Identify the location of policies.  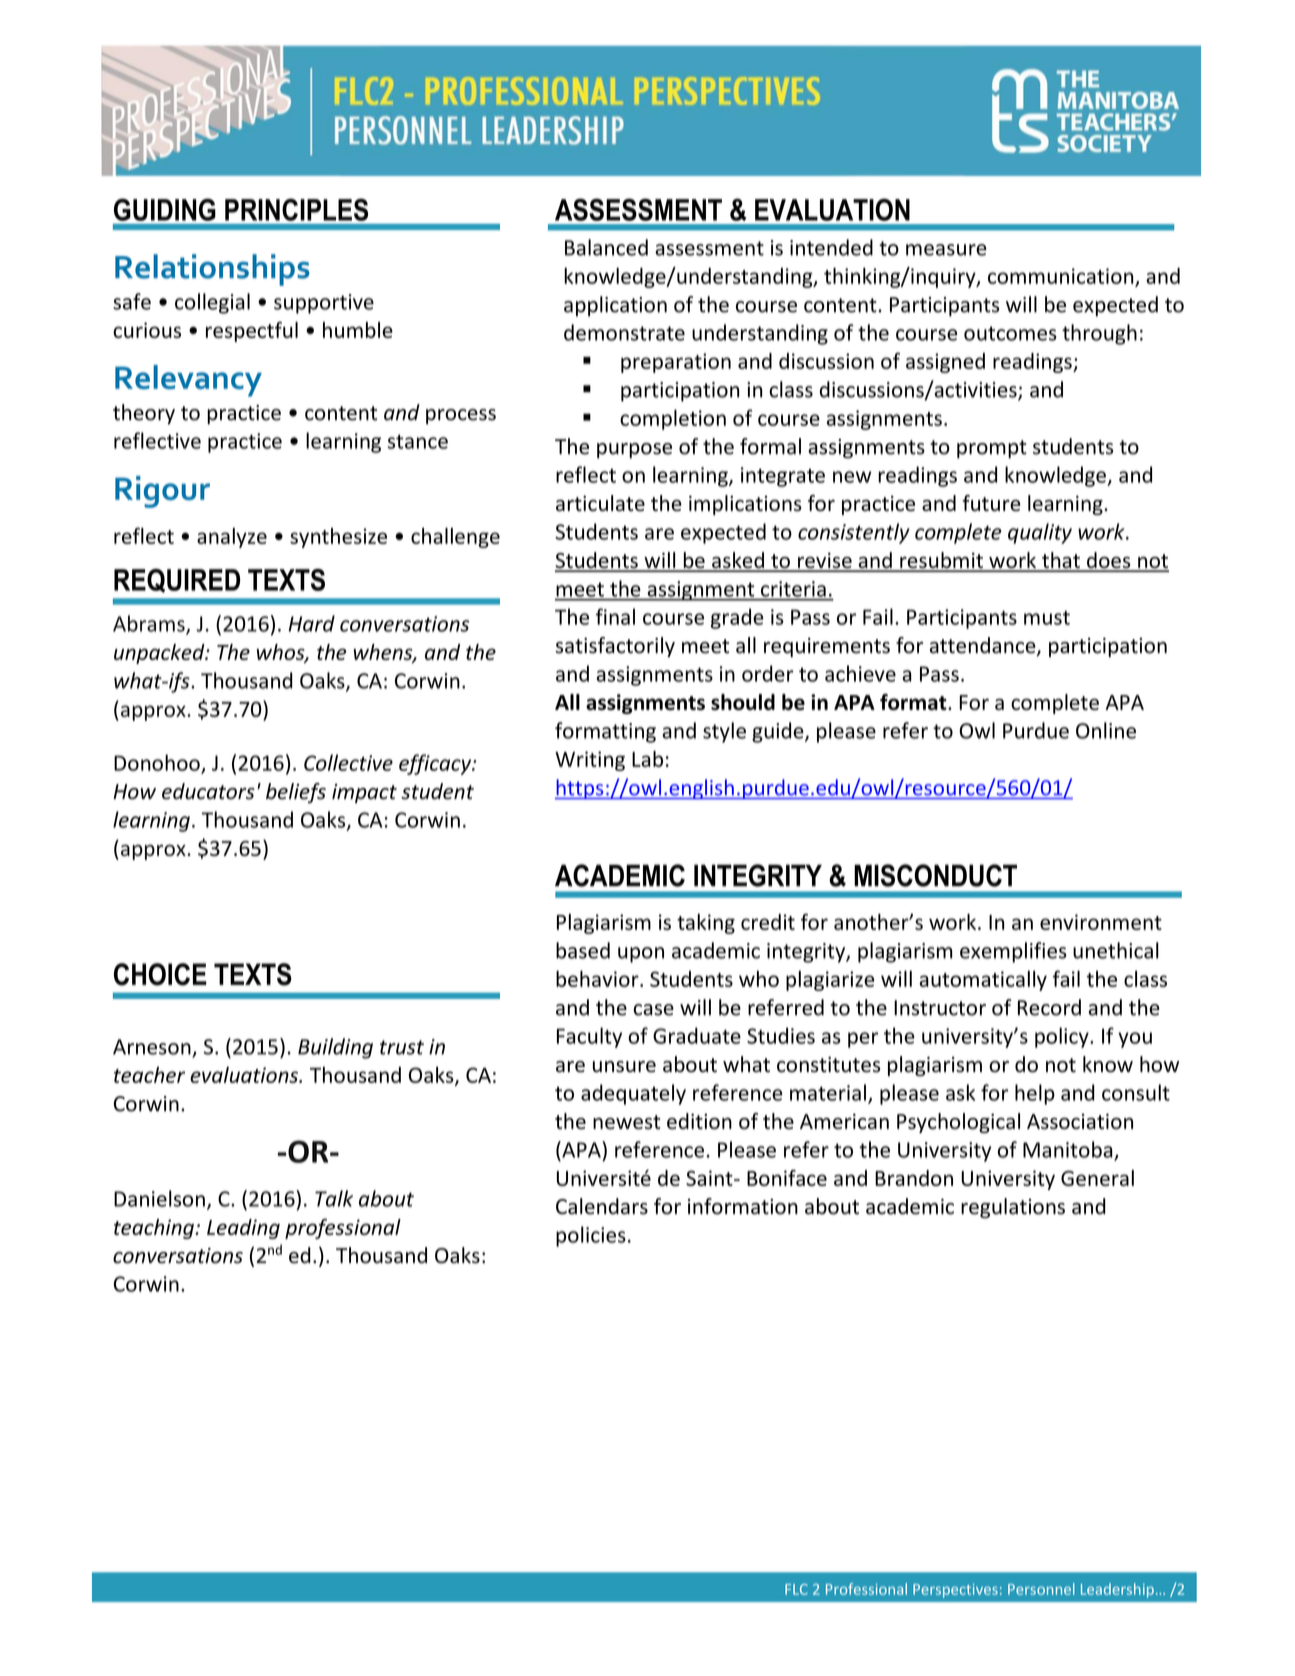
(591, 1236).
